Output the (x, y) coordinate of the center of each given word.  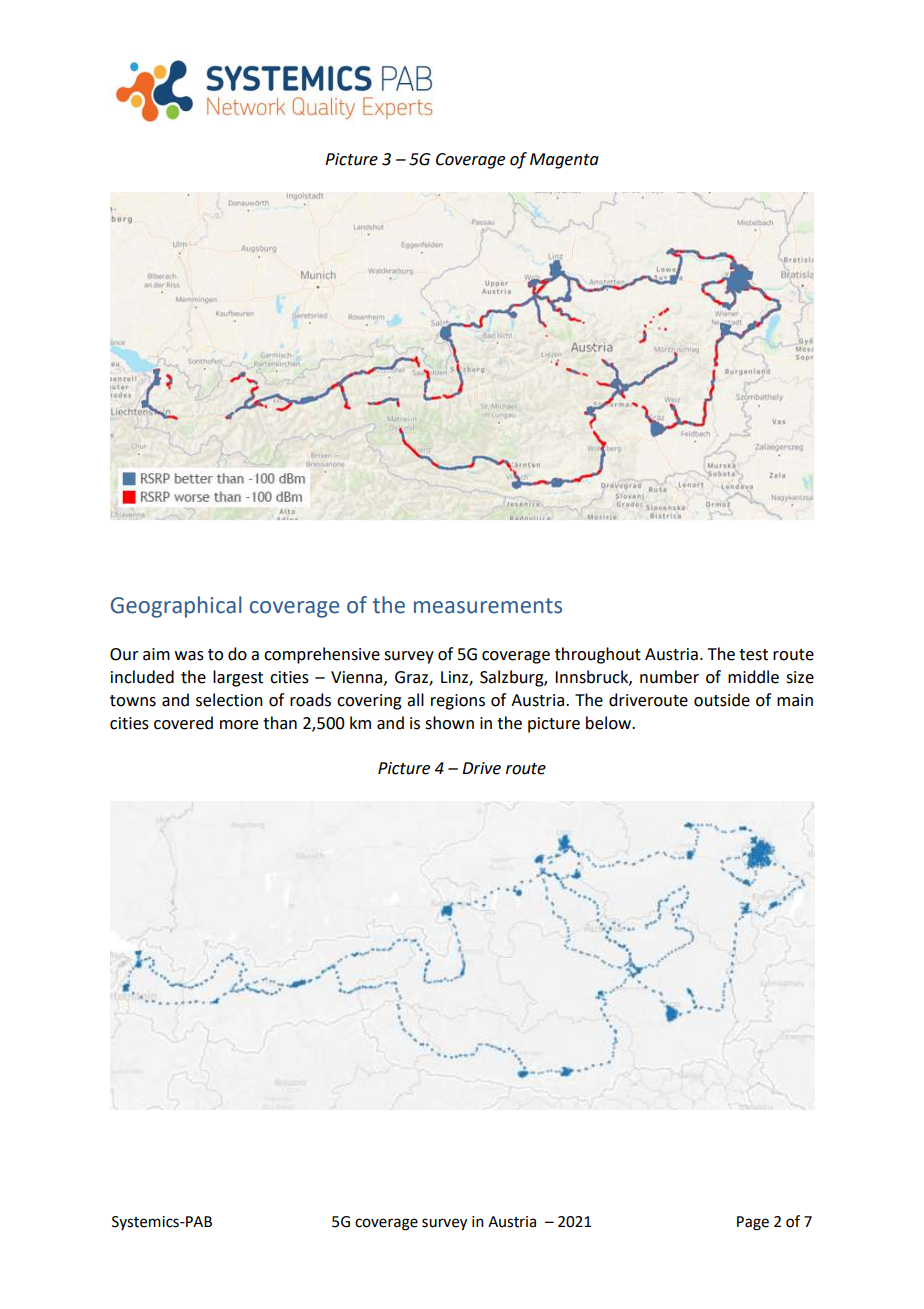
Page (753, 1223)
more (239, 725)
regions (458, 702)
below (609, 723)
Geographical (176, 607)
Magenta (564, 161)
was (189, 656)
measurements (488, 606)
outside (722, 700)
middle (753, 677)
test (753, 655)
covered (183, 723)
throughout (598, 655)
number (669, 677)
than (280, 723)
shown (449, 723)
